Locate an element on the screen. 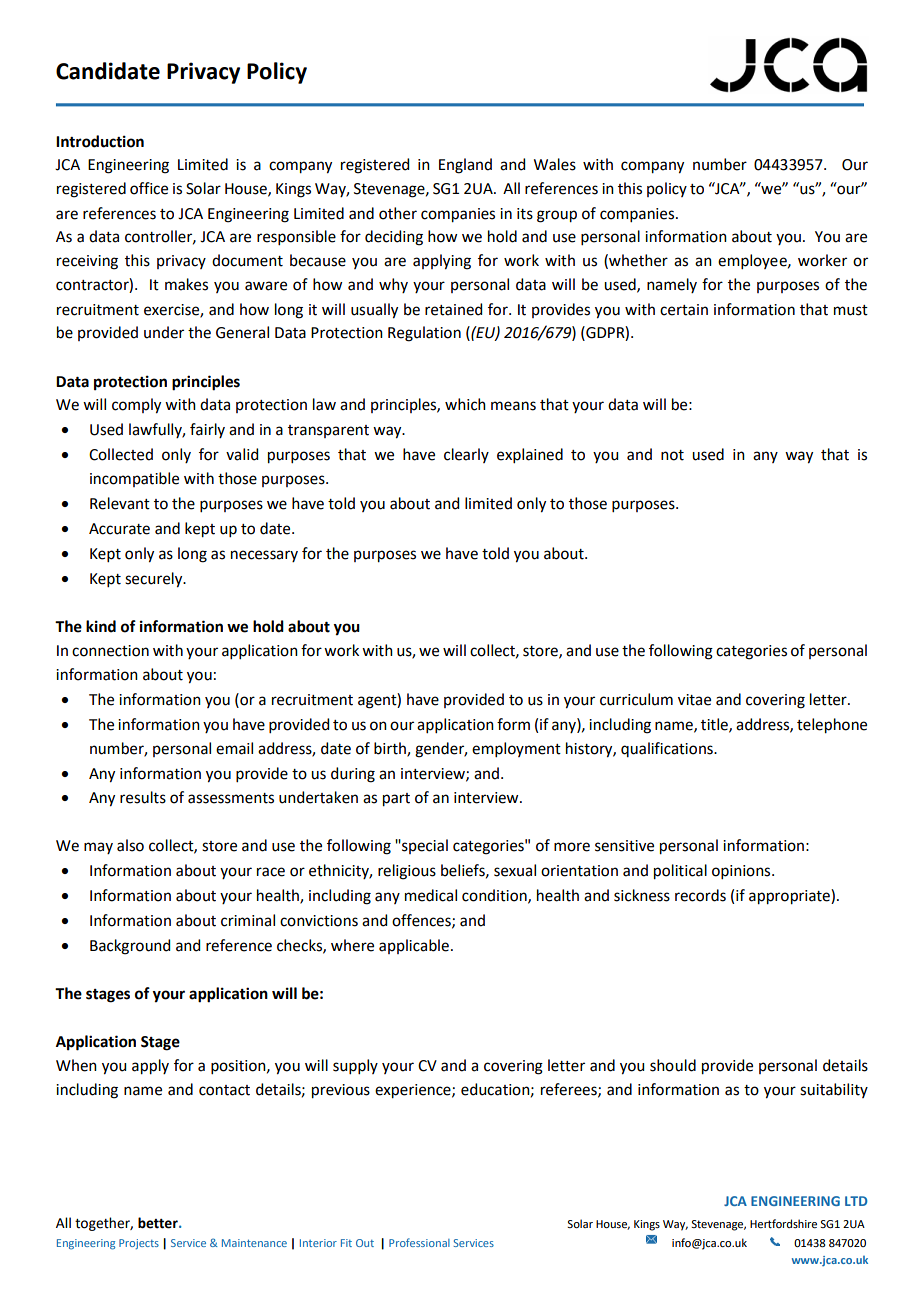 Image resolution: width=924 pixels, height=1308 pixels. clearly is located at coordinates (466, 455).
